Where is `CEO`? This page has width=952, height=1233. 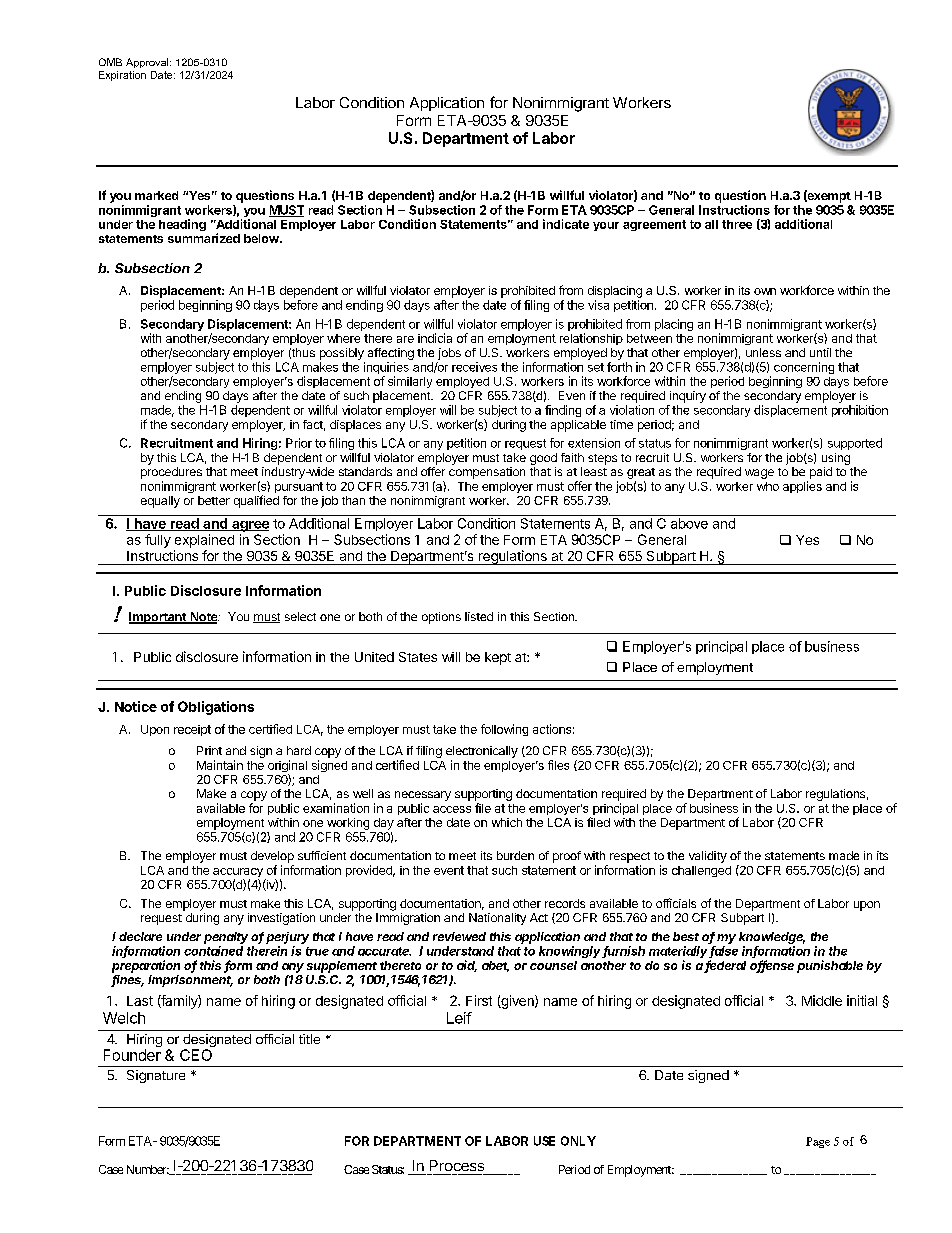 CEO is located at coordinates (196, 1055).
